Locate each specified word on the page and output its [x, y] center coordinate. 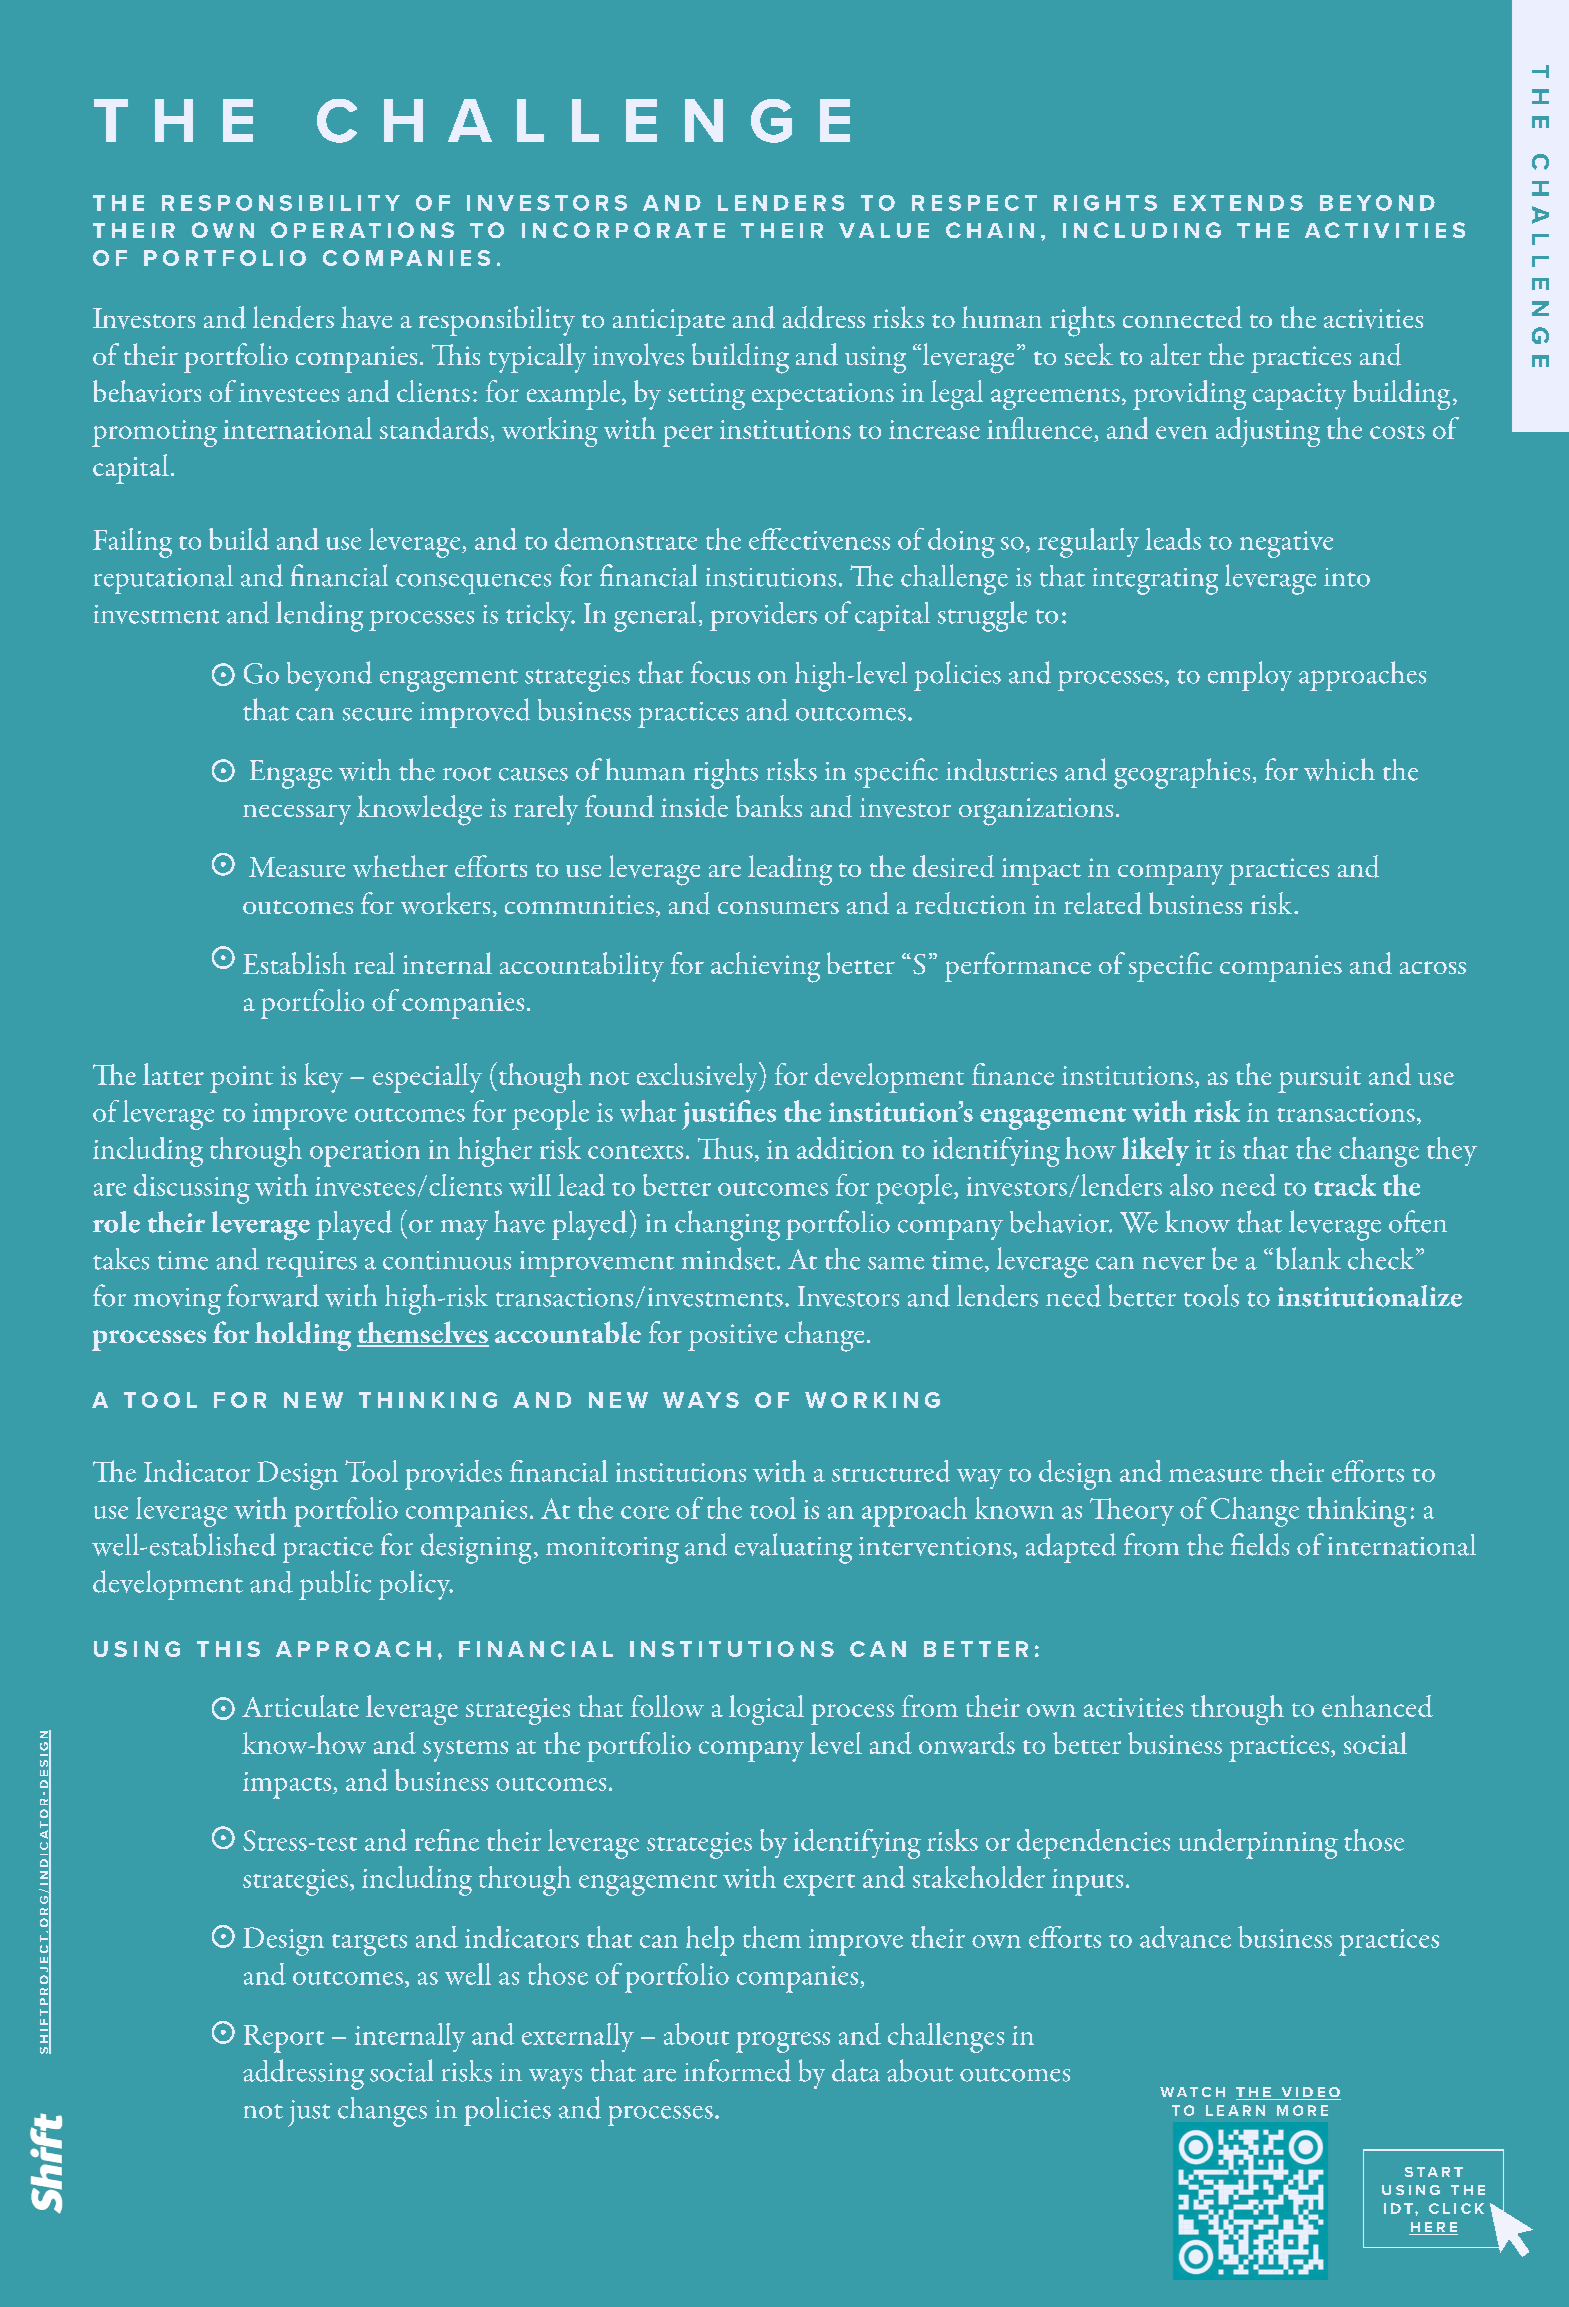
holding [303, 1336]
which [1339, 769]
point [241, 1079]
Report [284, 2039]
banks [769, 806]
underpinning [1258, 1844]
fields [1260, 1544]
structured [891, 1471]
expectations [823, 396]
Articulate [300, 1706]
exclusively [698, 1077]
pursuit [1319, 1079]
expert [819, 1885]
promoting [154, 433]
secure [377, 714]
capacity [1299, 396]
